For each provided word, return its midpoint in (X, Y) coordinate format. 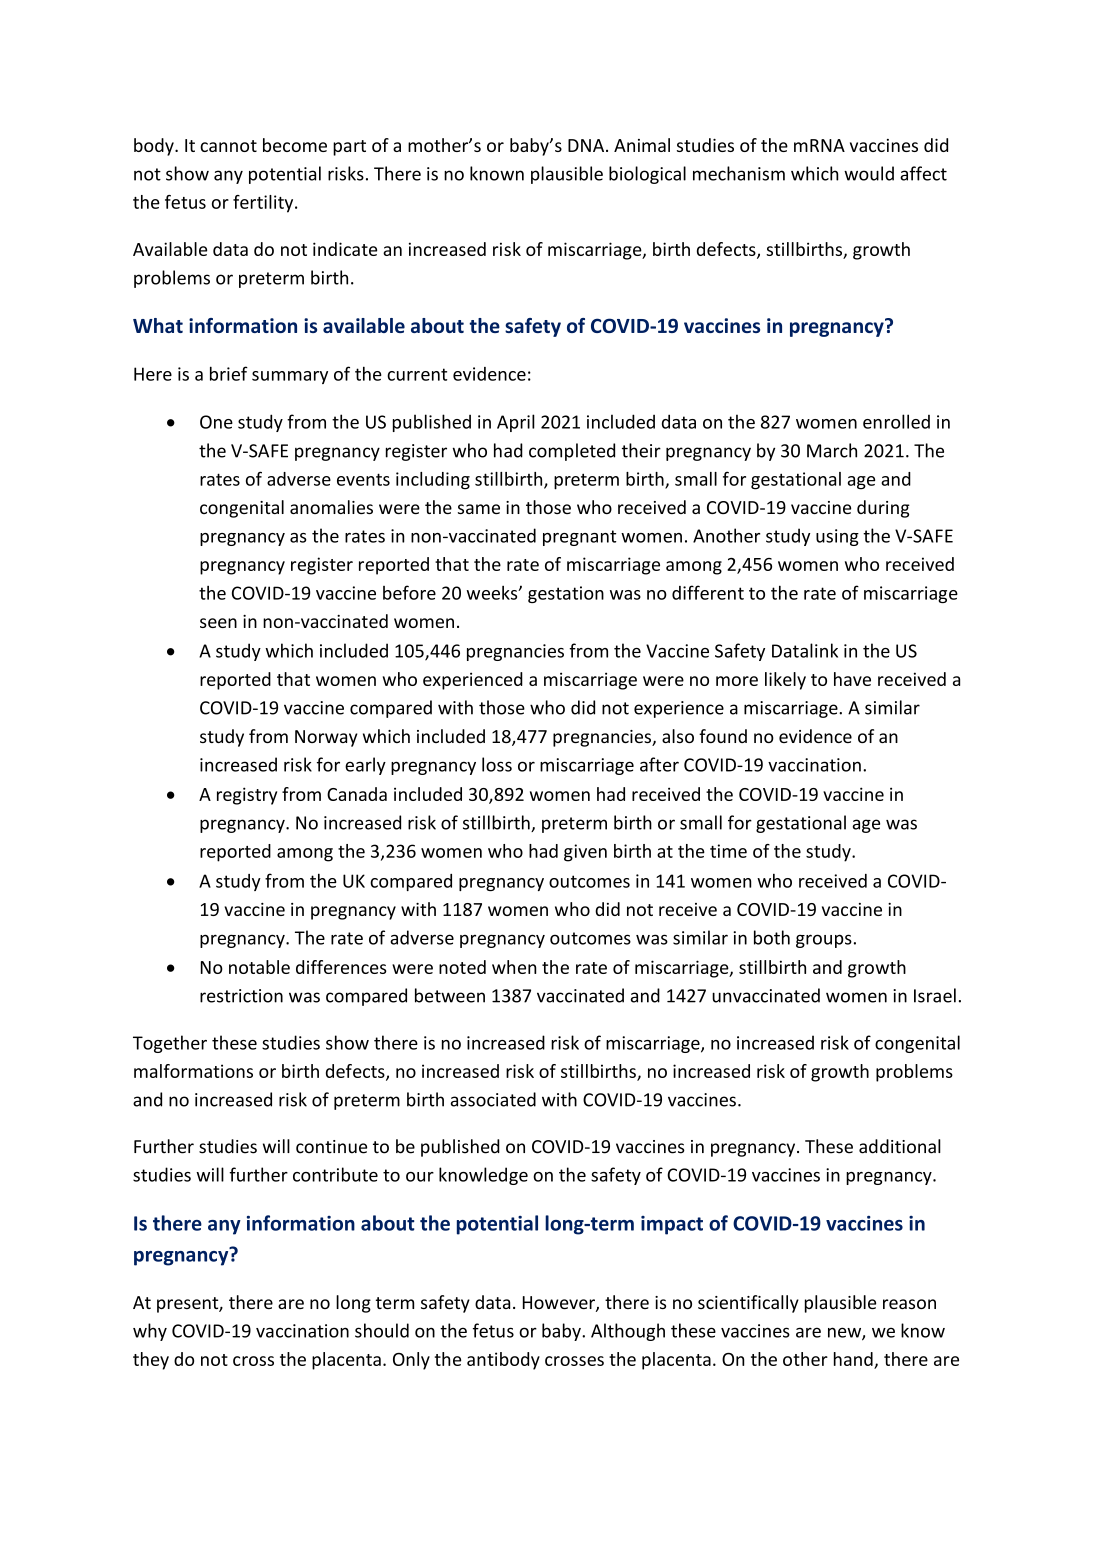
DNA (587, 145)
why (150, 1332)
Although (628, 1332)
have (852, 679)
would (869, 173)
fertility (264, 204)
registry (247, 796)
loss (497, 764)
